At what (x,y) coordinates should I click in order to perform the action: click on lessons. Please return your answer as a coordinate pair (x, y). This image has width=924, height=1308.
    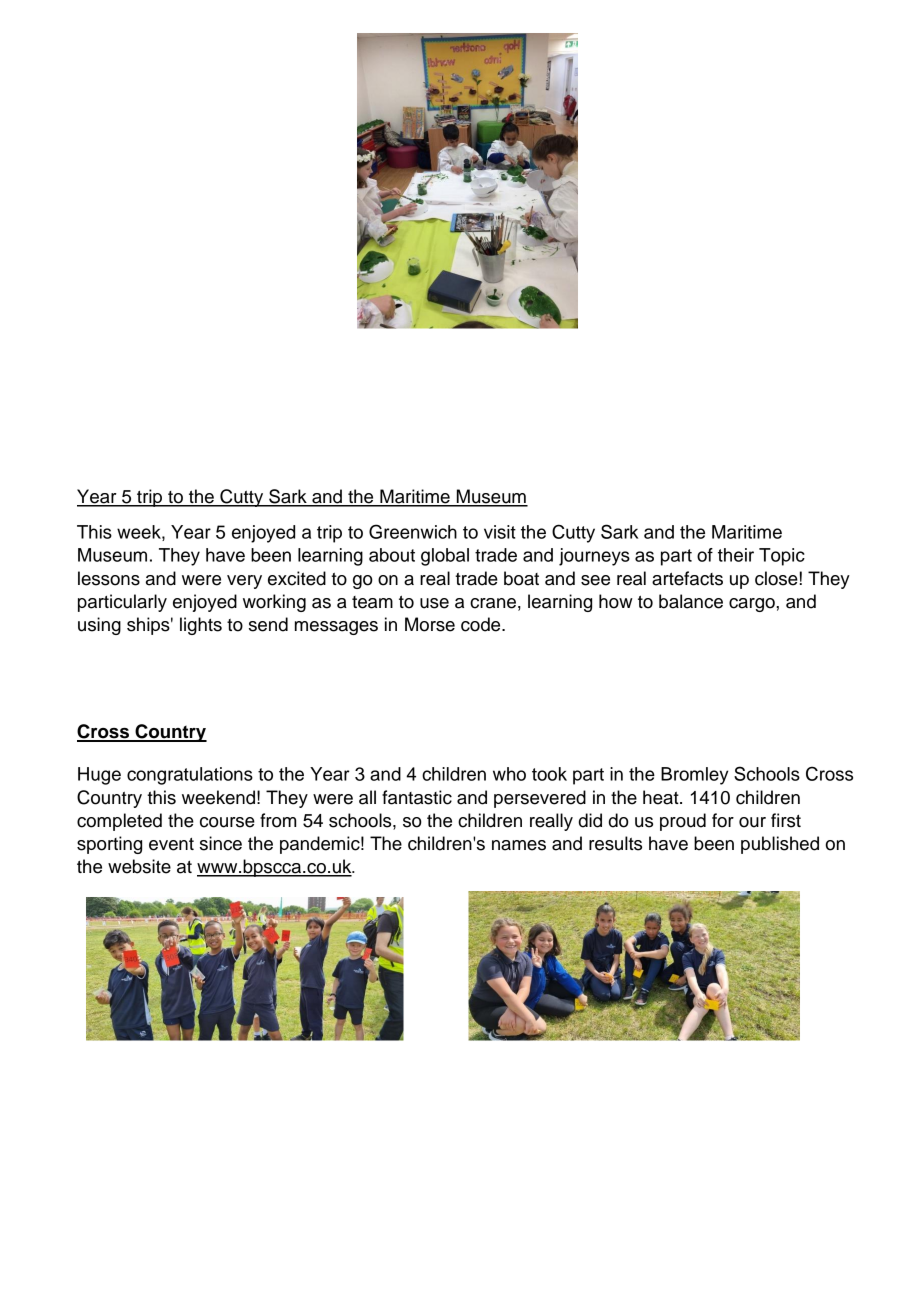
    Looking at the image, I should click on (109, 578).
